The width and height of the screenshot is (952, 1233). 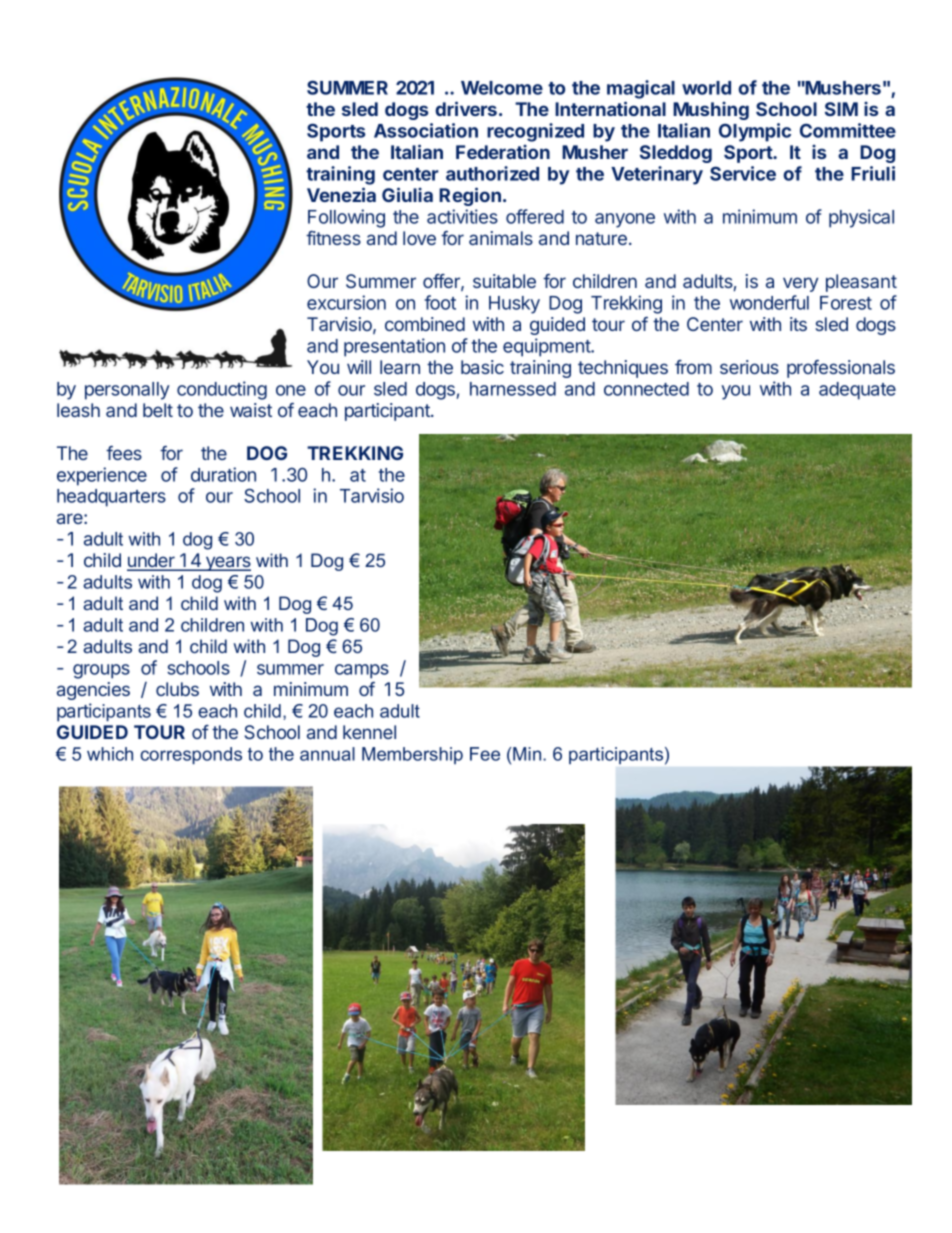 I want to click on harnessed, so click(x=513, y=389).
